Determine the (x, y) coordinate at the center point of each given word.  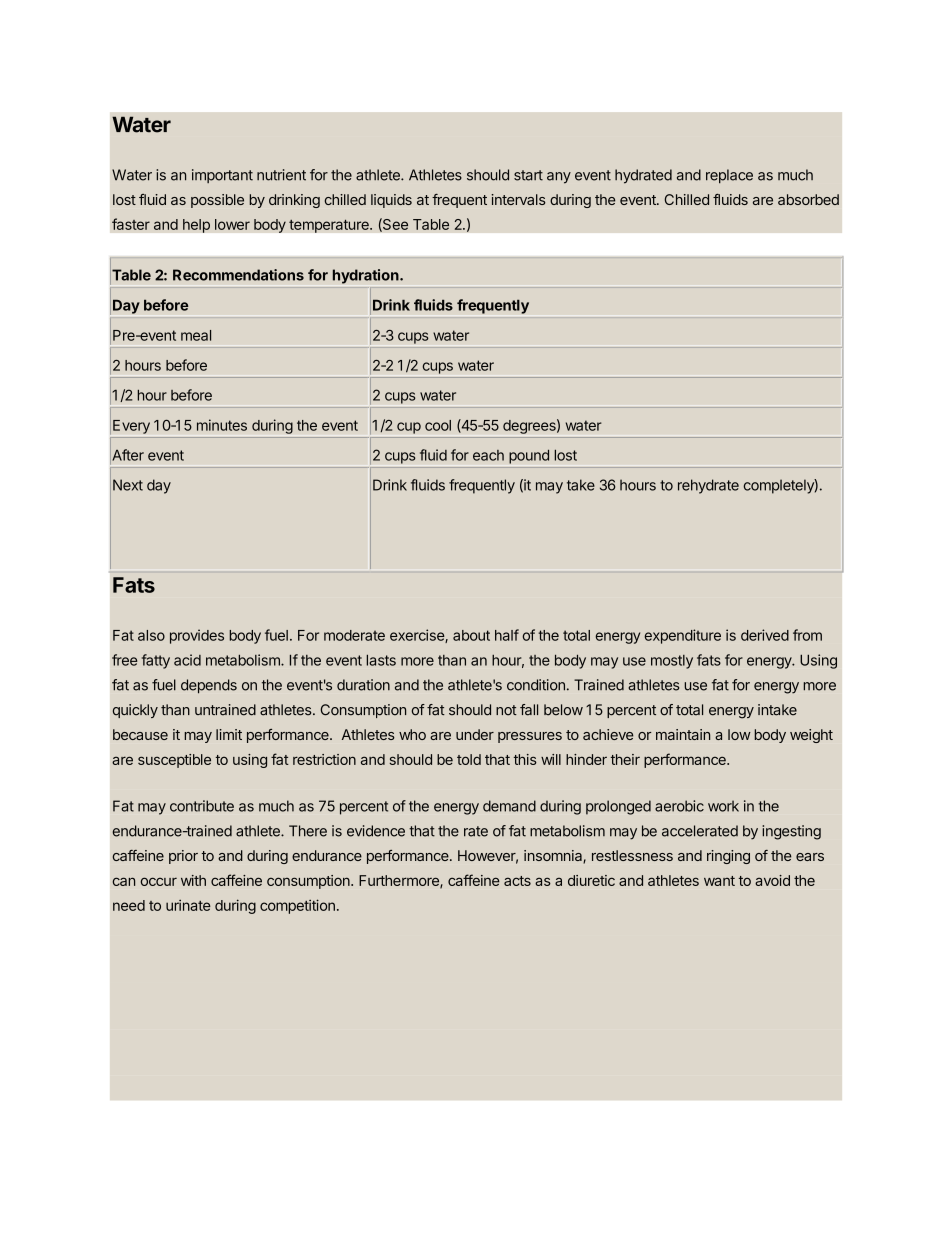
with (193, 880)
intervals (518, 199)
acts (517, 881)
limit (229, 734)
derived (765, 635)
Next (128, 485)
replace (729, 176)
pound (529, 456)
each (488, 455)
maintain (683, 734)
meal (196, 335)
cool (438, 425)
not (506, 710)
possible (217, 201)
